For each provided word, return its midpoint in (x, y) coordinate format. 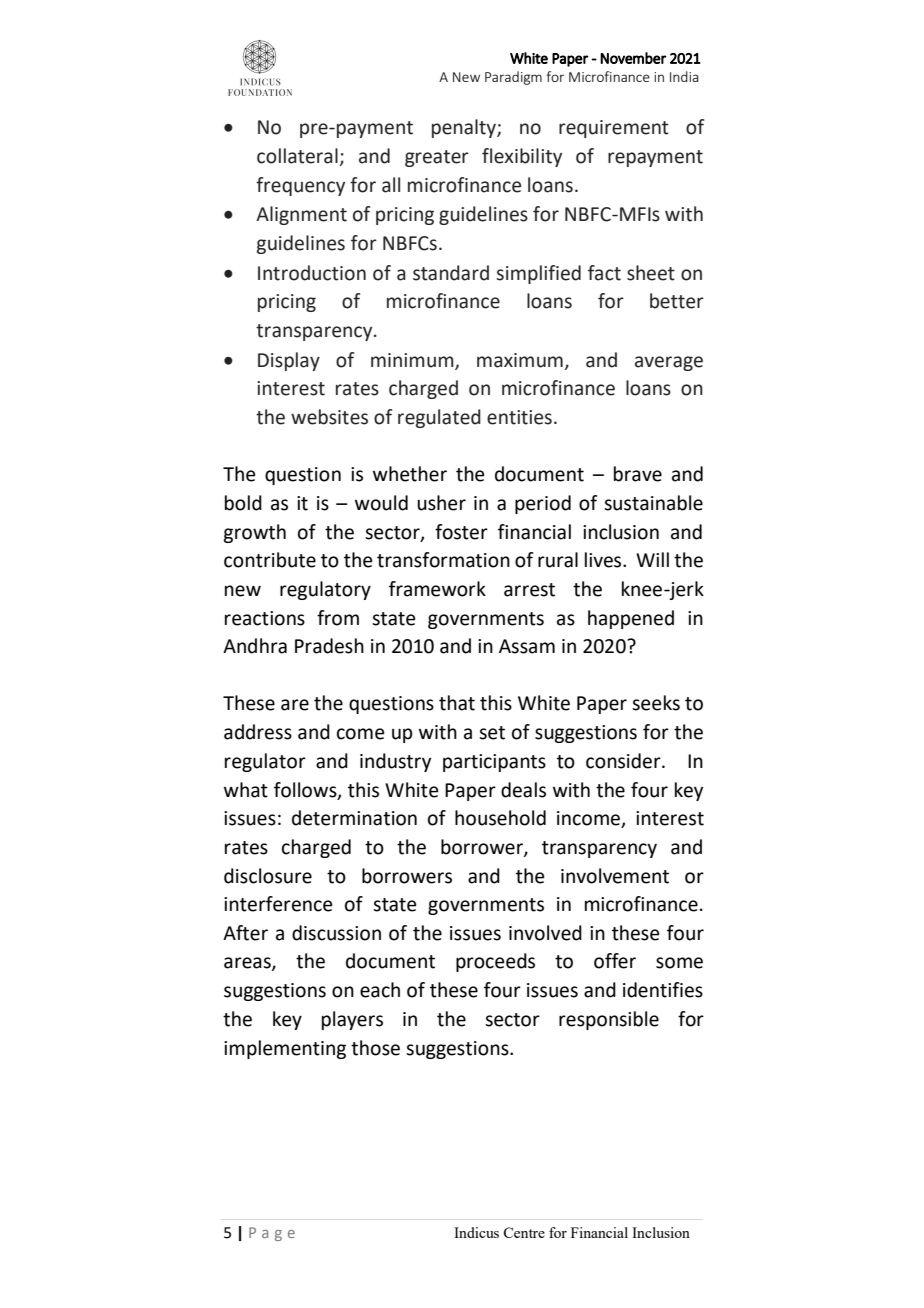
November (633, 58)
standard (451, 273)
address (258, 732)
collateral (297, 156)
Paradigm (513, 78)
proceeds (495, 962)
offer (615, 961)
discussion (336, 933)
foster (461, 532)
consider (624, 761)
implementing (285, 1049)
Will (652, 559)
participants (494, 763)
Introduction (312, 273)
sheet (651, 273)
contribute (270, 560)
